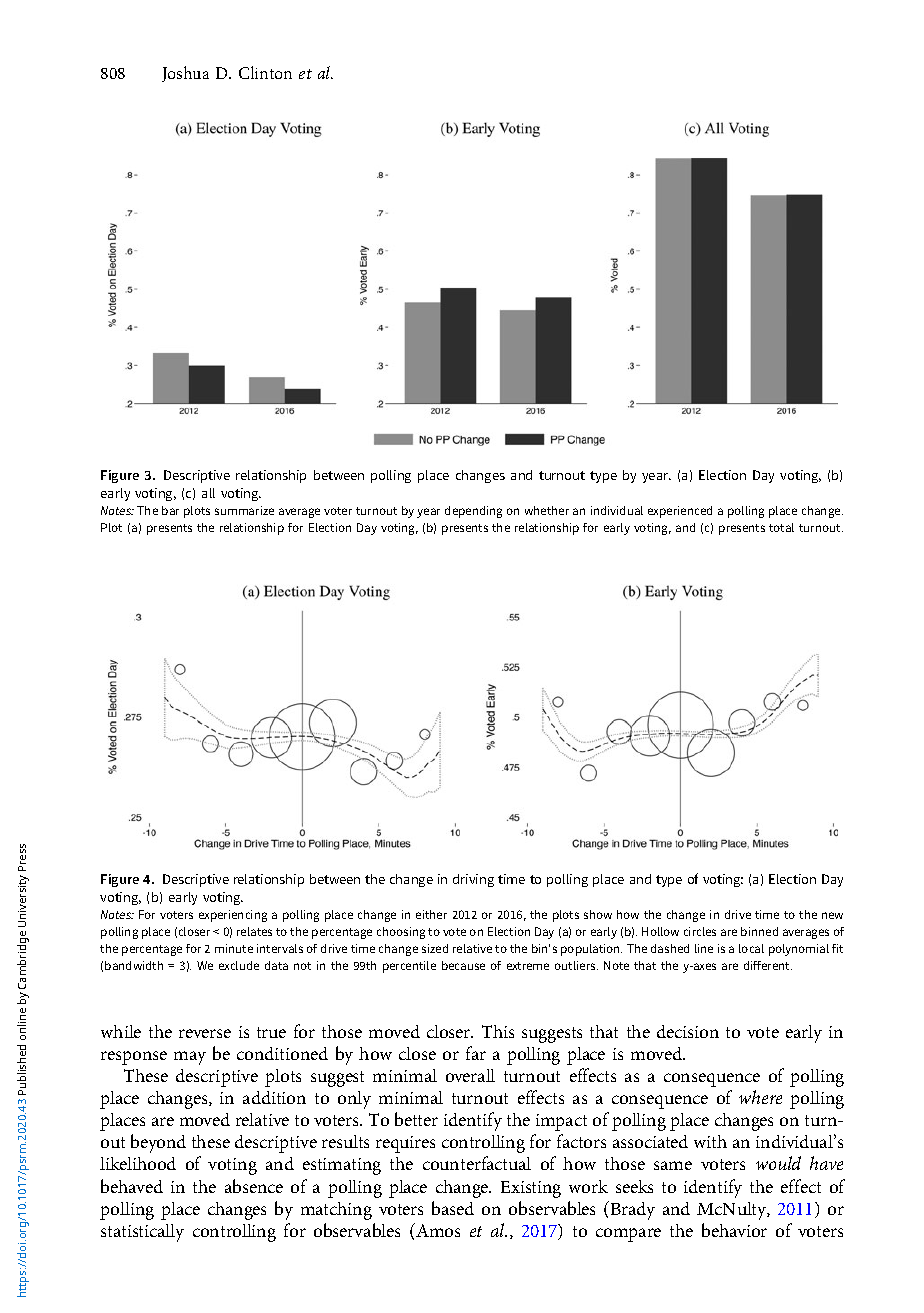 The height and width of the screenshot is (1313, 924). What do you see at coordinates (265, 72) in the screenshot?
I see `Clinton` at bounding box center [265, 72].
